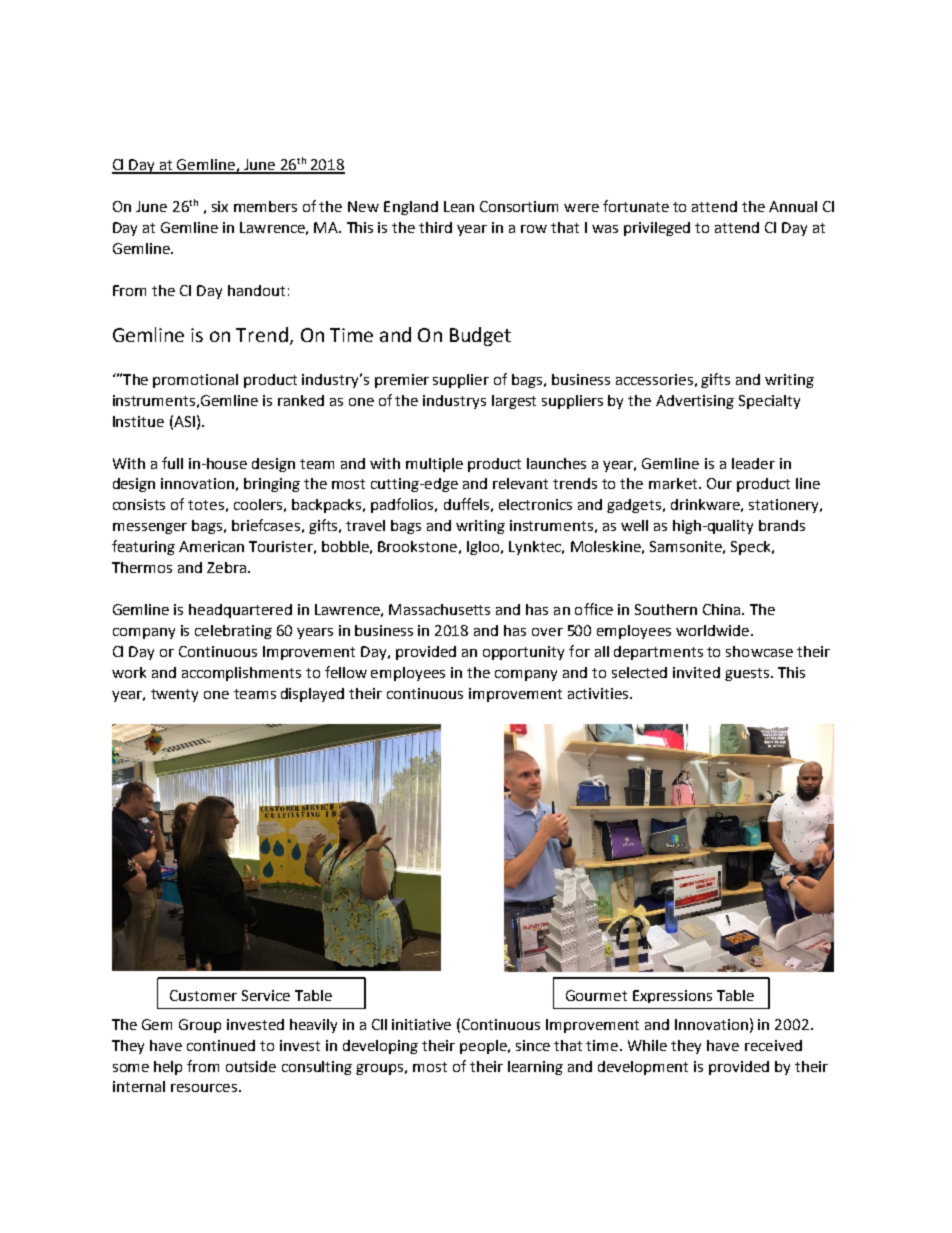  What do you see at coordinates (221, 1045) in the document?
I see `continued` at bounding box center [221, 1045].
